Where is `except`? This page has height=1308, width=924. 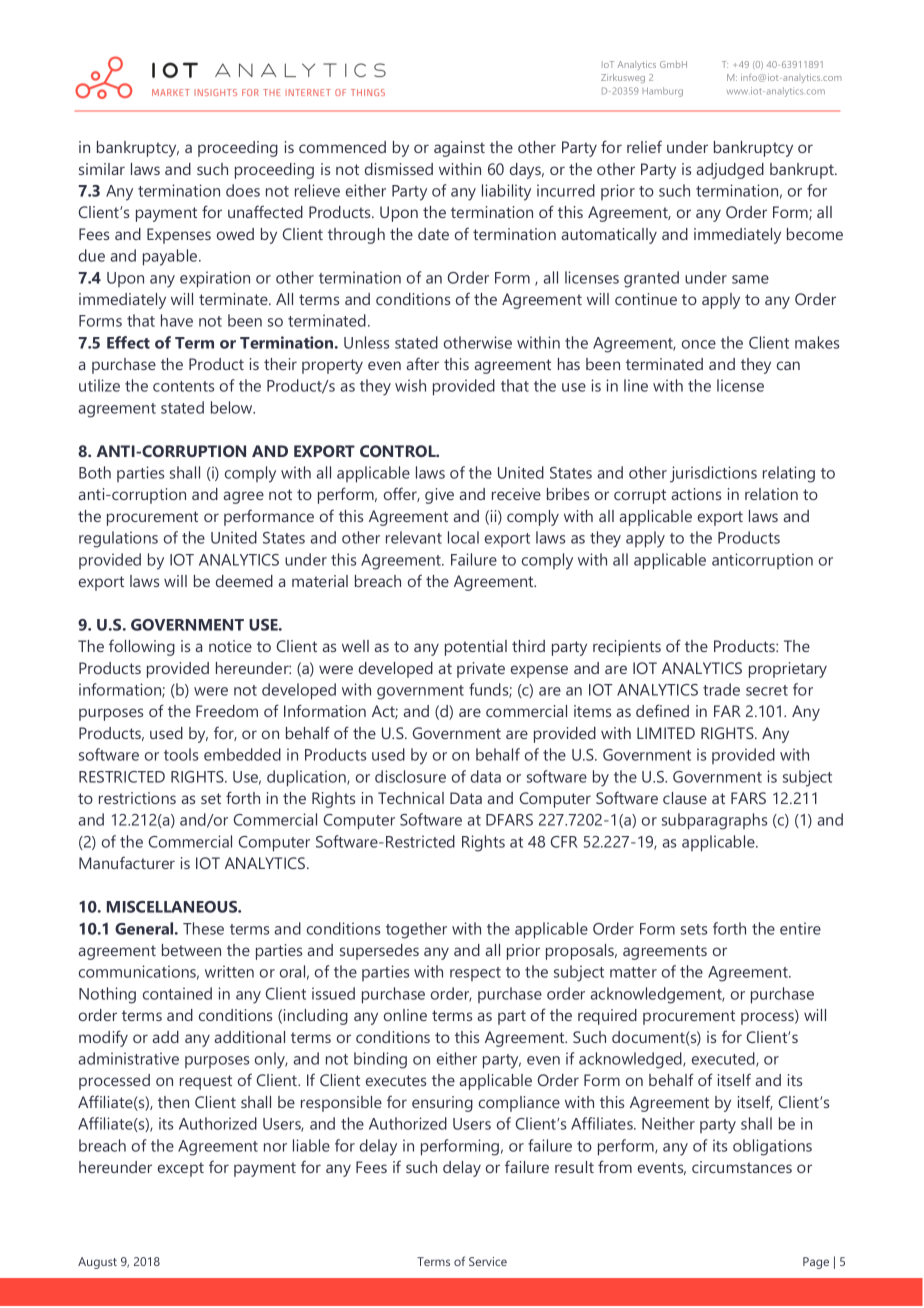
except is located at coordinates (181, 1169).
